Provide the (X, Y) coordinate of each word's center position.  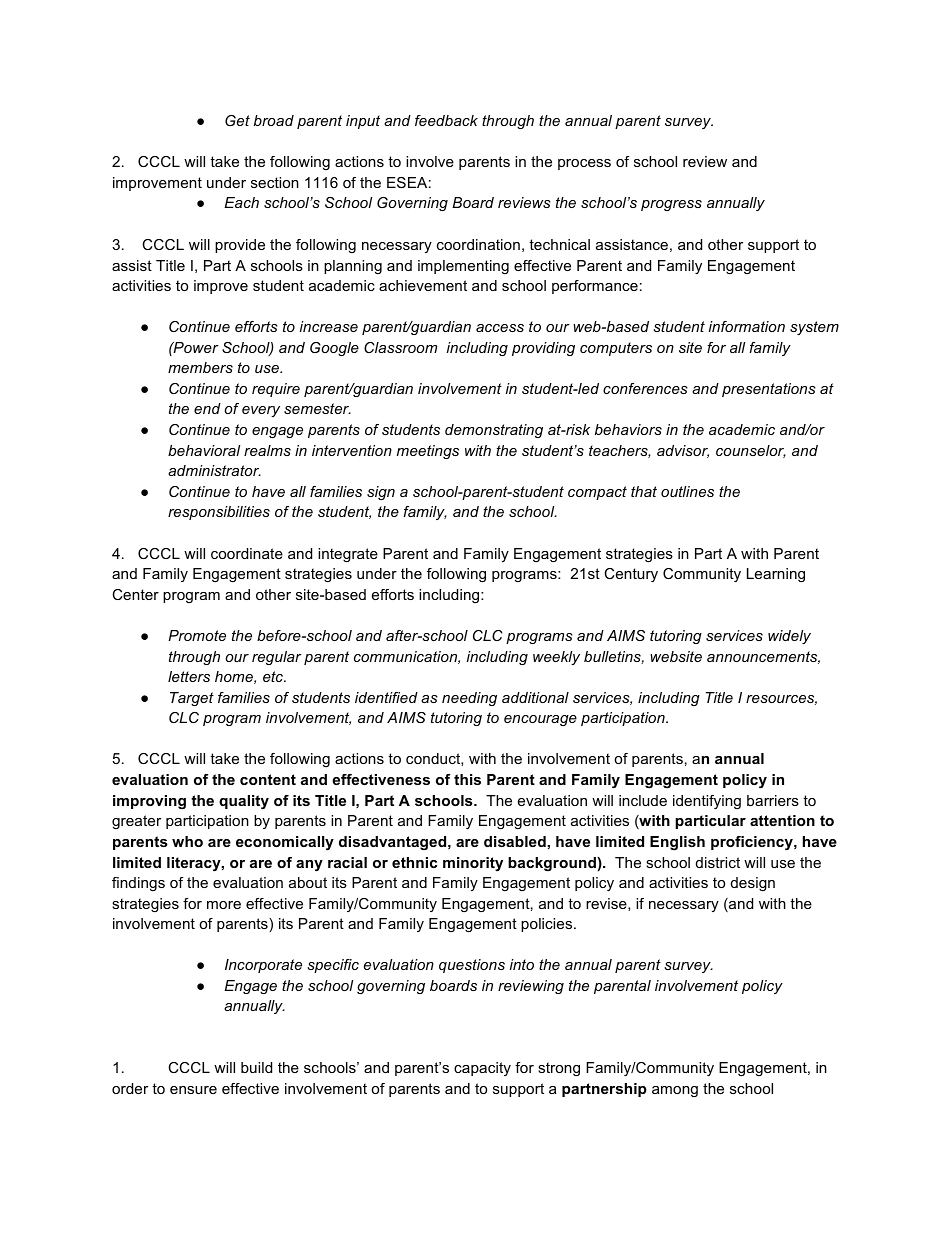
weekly (556, 658)
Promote (197, 635)
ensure (193, 1090)
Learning (776, 575)
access (500, 328)
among (675, 1091)
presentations (769, 390)
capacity (482, 1069)
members (200, 367)
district (718, 862)
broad (274, 120)
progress (671, 205)
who (187, 841)
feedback (446, 120)
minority (473, 864)
